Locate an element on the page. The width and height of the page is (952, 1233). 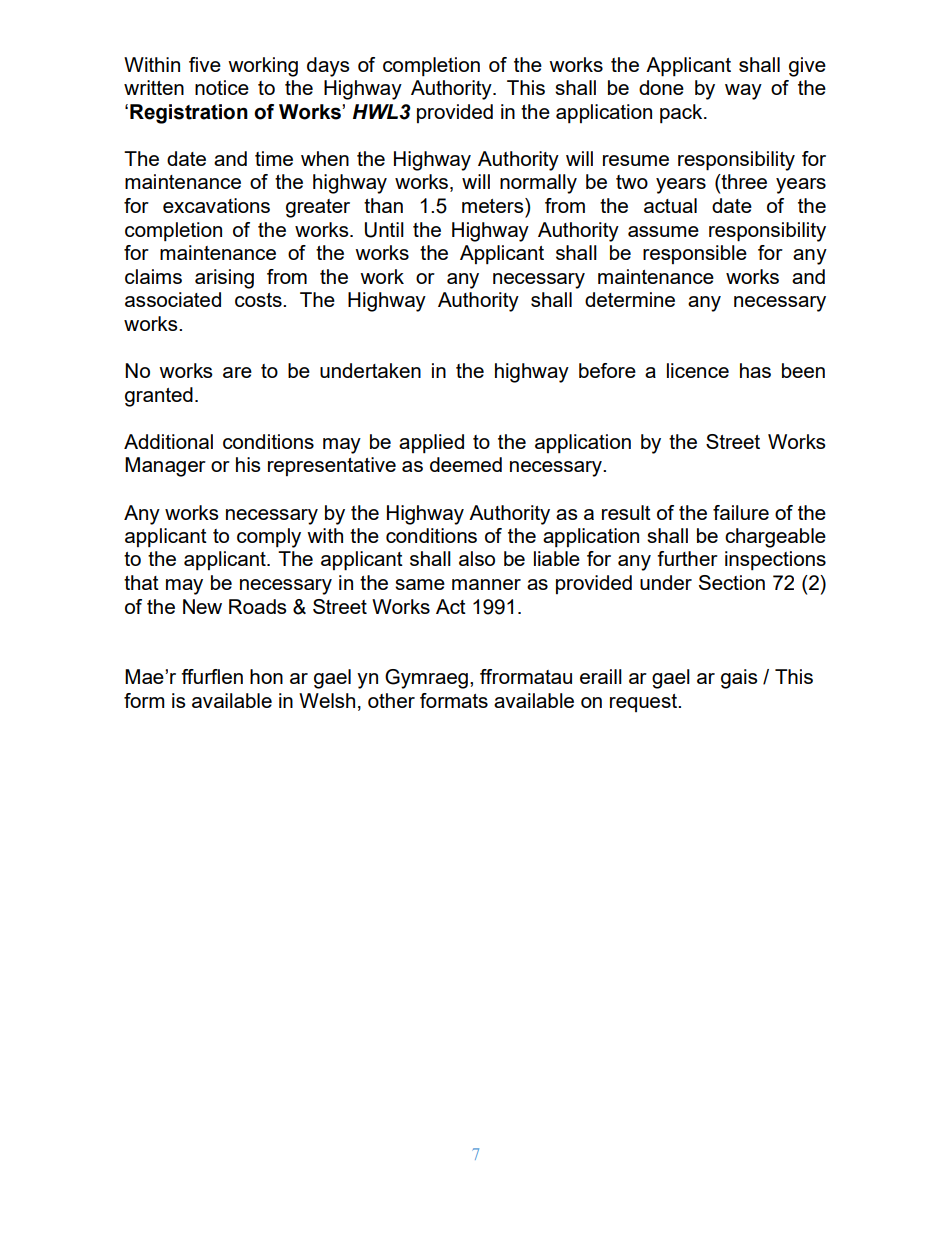
responsible is located at coordinates (695, 254).
